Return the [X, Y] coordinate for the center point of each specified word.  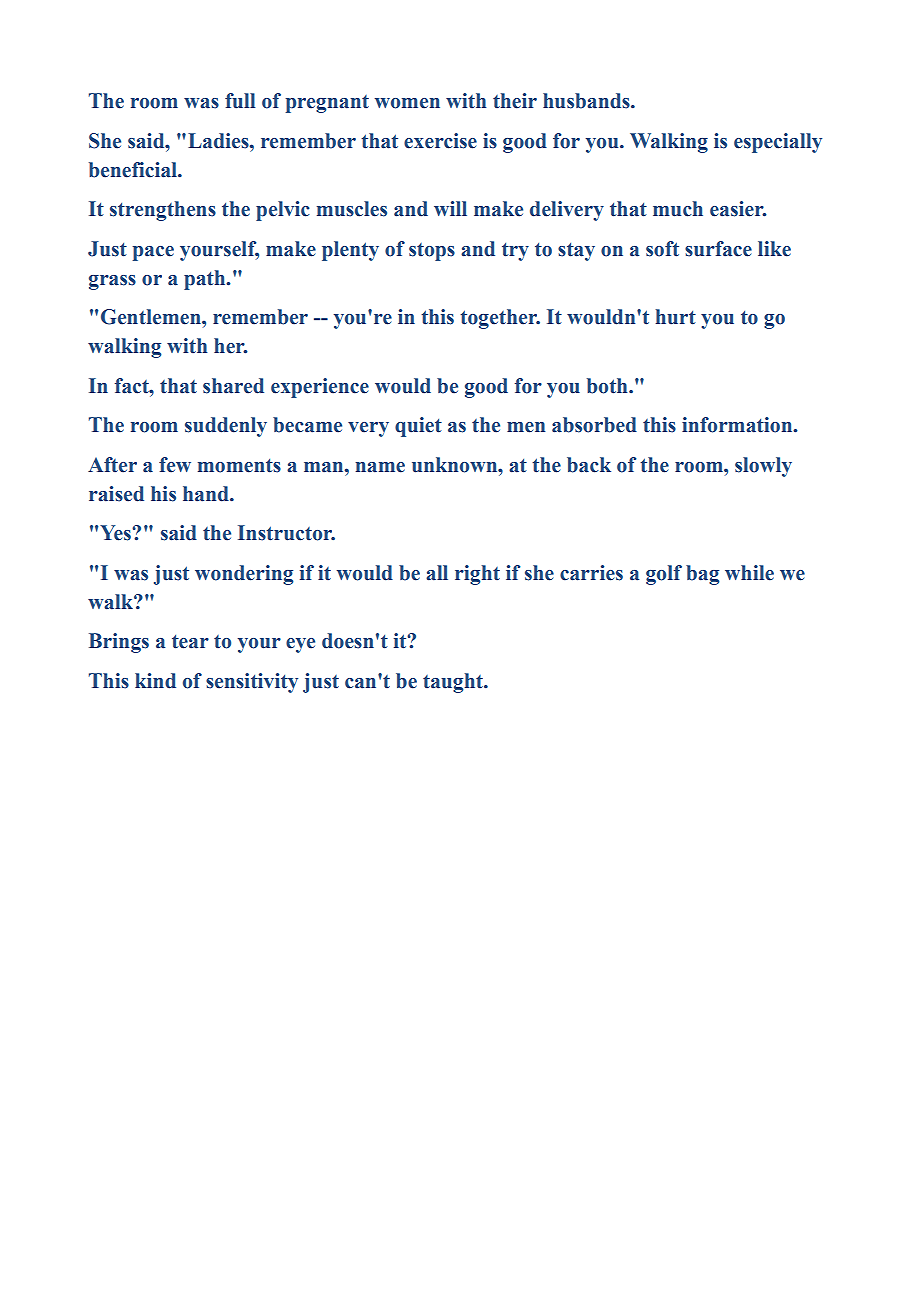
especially [778, 143]
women [407, 103]
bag [702, 575]
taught [454, 683]
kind [155, 681]
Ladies [219, 141]
